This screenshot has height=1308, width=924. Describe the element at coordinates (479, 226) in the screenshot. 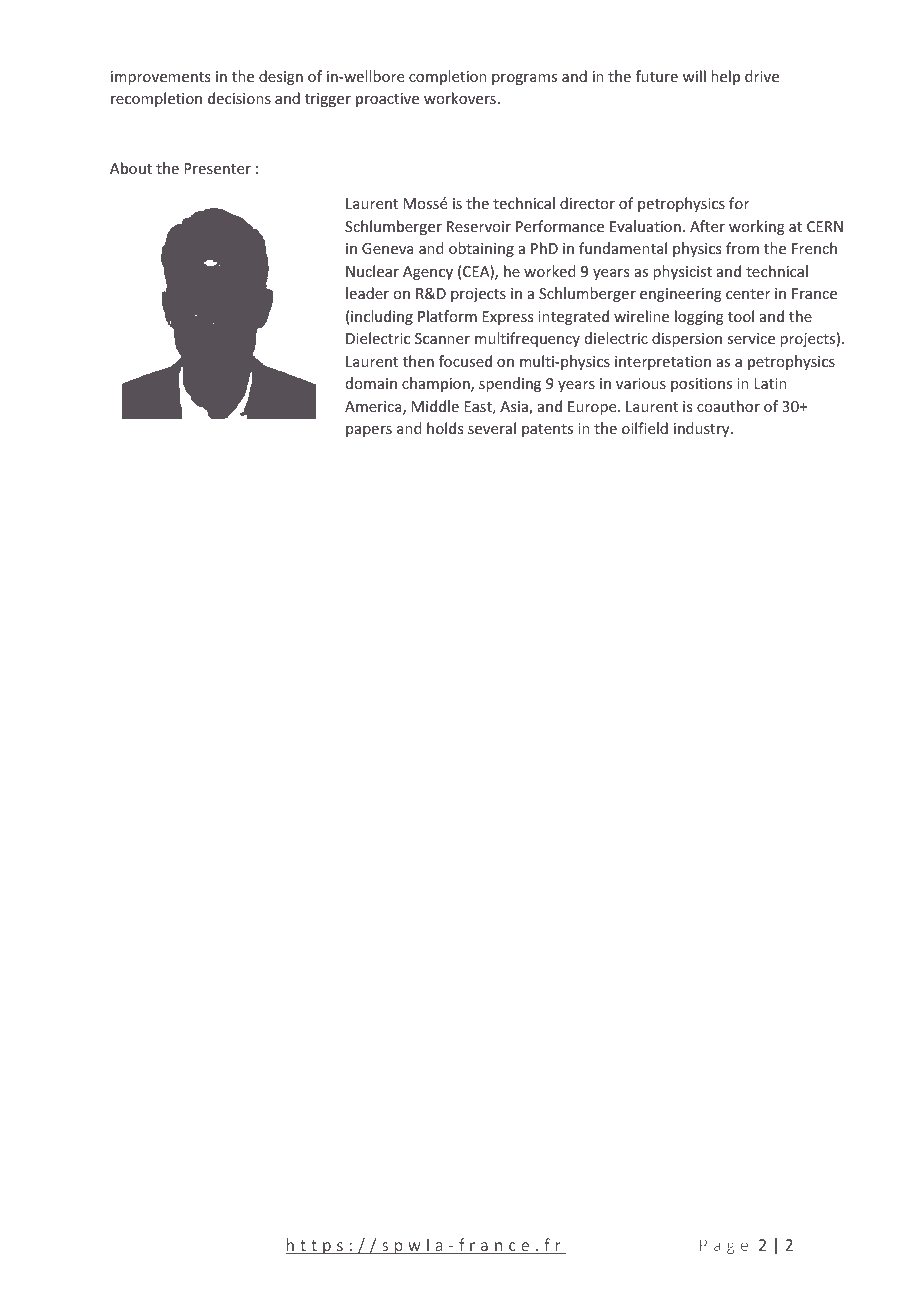

I see `Reservoir` at that location.
